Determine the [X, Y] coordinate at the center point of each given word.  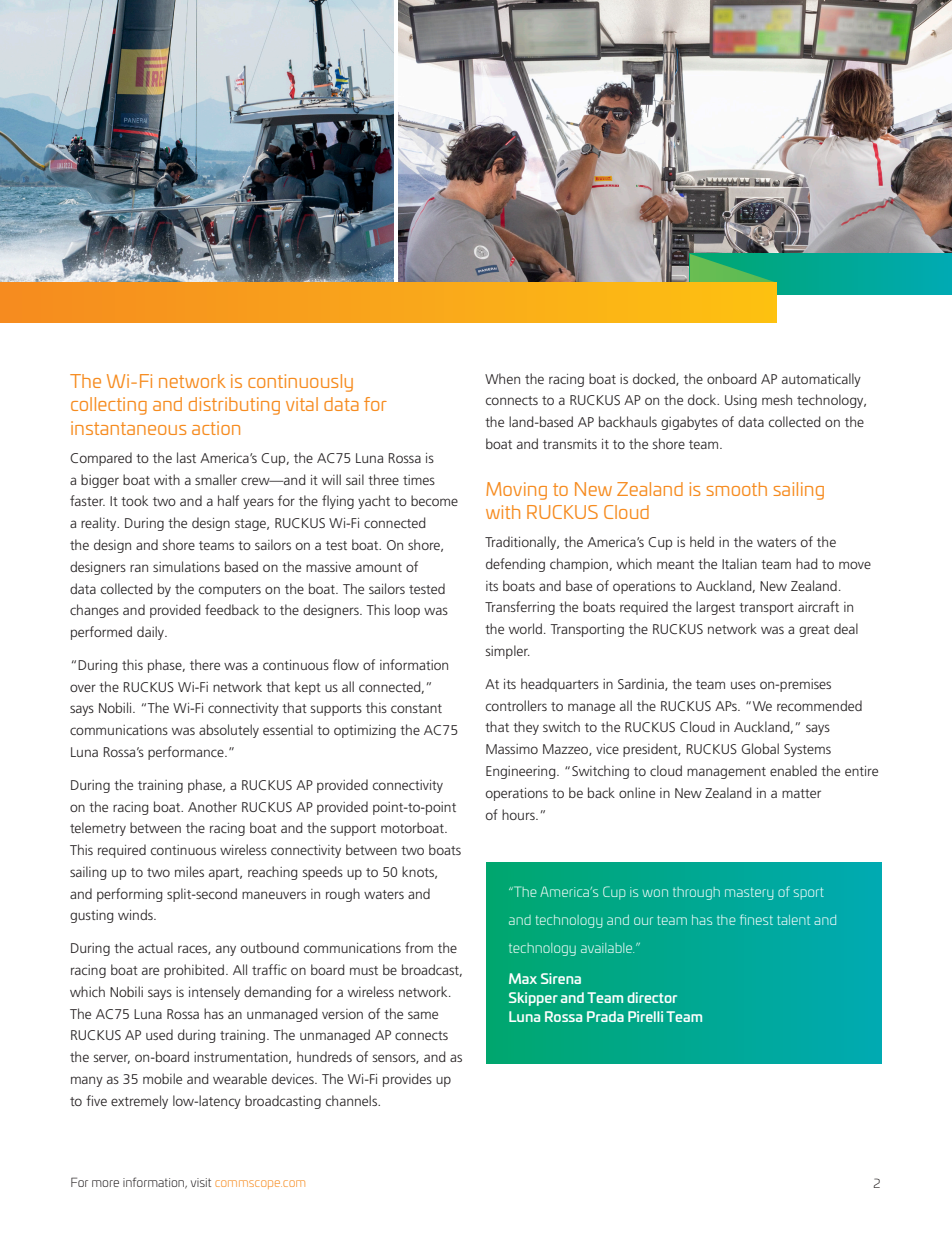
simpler [507, 652]
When [502, 378]
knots [419, 872]
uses [743, 685]
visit [201, 1182]
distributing [234, 406]
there [205, 664]
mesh [777, 399]
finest [756, 919]
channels [352, 1100]
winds [136, 914]
